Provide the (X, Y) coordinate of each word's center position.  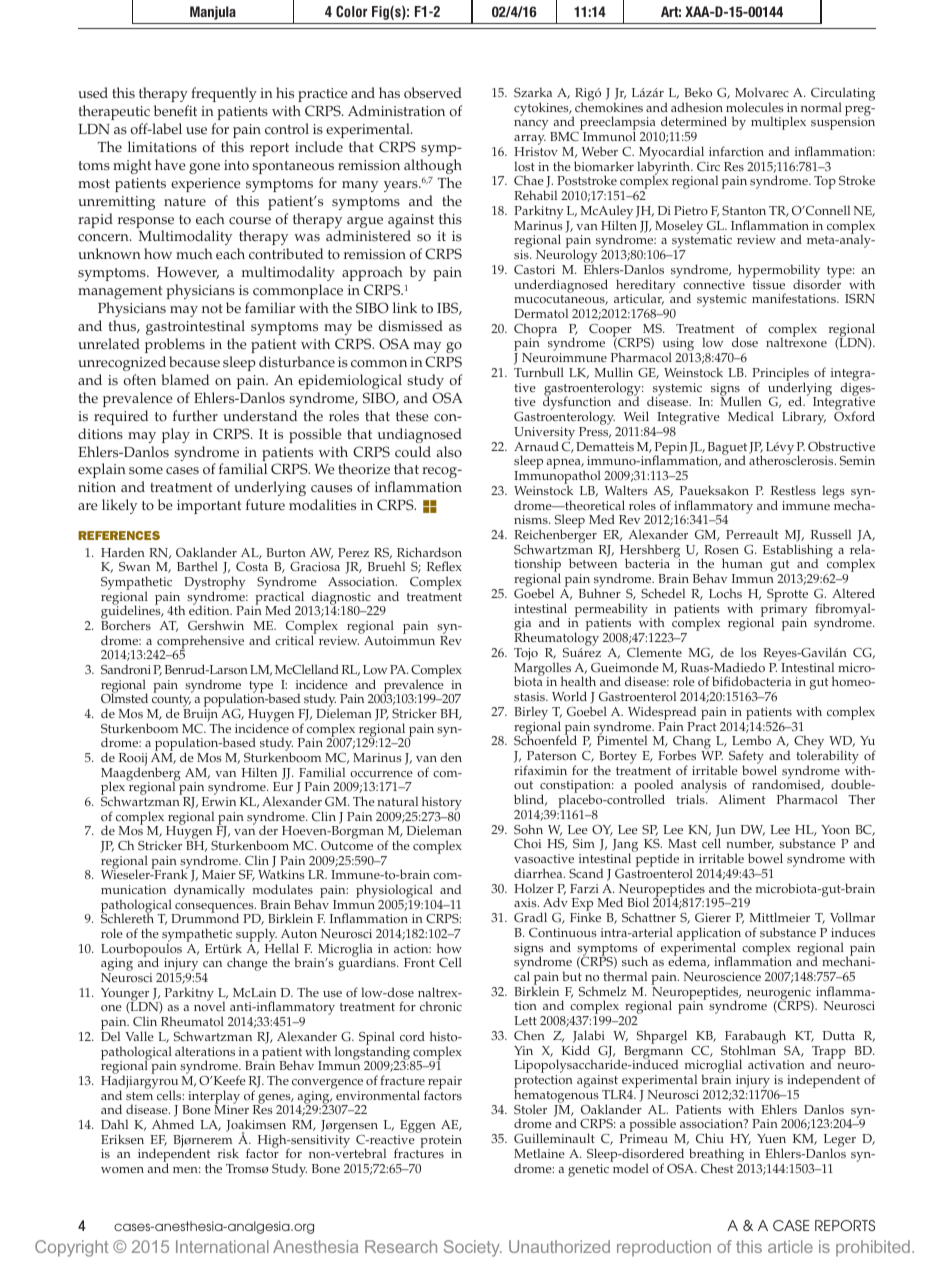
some (146, 471)
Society (473, 1248)
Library (804, 418)
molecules (754, 107)
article (790, 1246)
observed (433, 93)
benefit (175, 111)
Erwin (219, 801)
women (122, 1170)
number (750, 844)
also (449, 452)
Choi (527, 843)
